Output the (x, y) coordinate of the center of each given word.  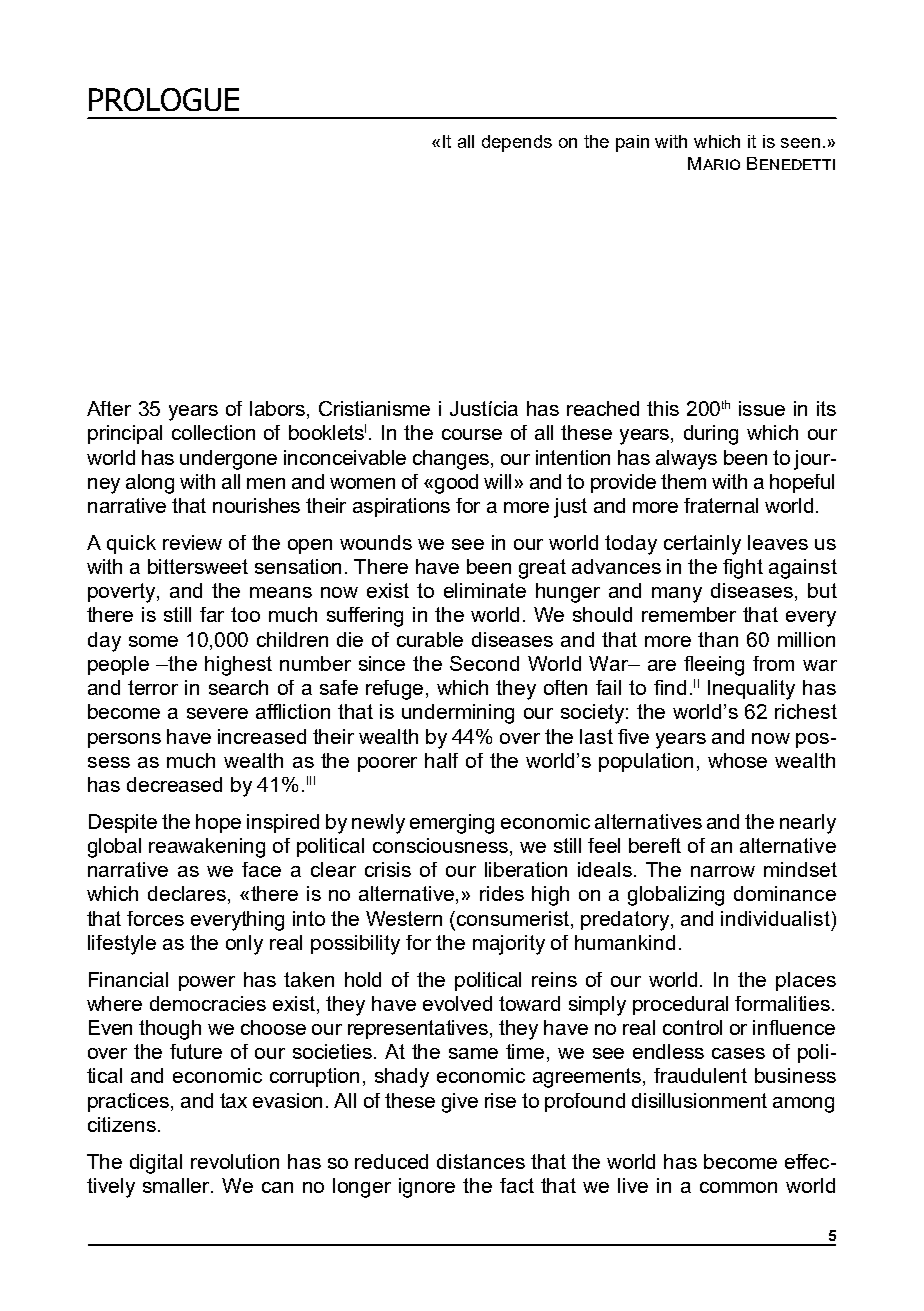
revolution (235, 1161)
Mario (714, 163)
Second (484, 663)
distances (481, 1161)
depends (517, 143)
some (153, 641)
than (718, 639)
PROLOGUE (164, 99)
